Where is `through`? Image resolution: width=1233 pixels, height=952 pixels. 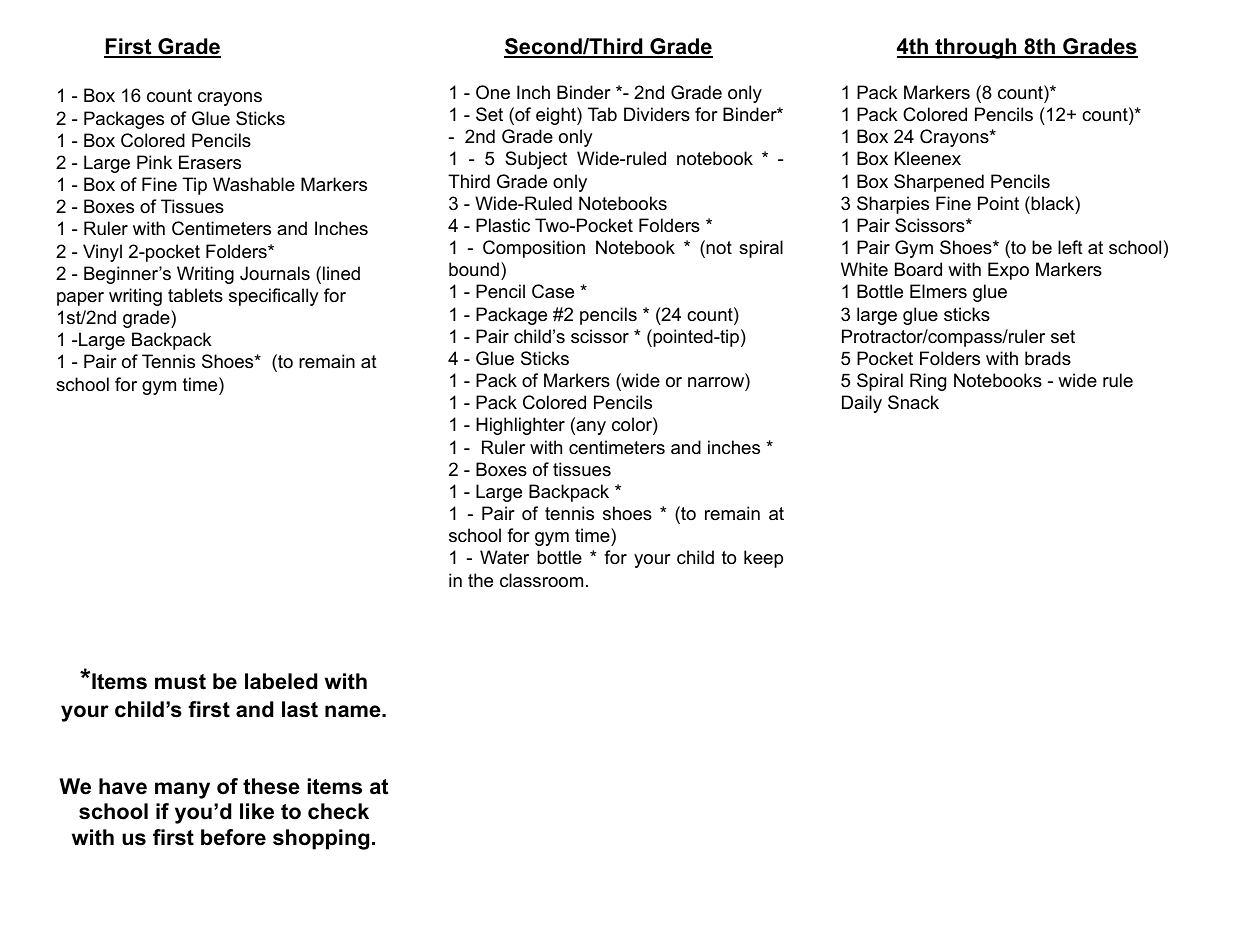 through is located at coordinates (976, 48).
